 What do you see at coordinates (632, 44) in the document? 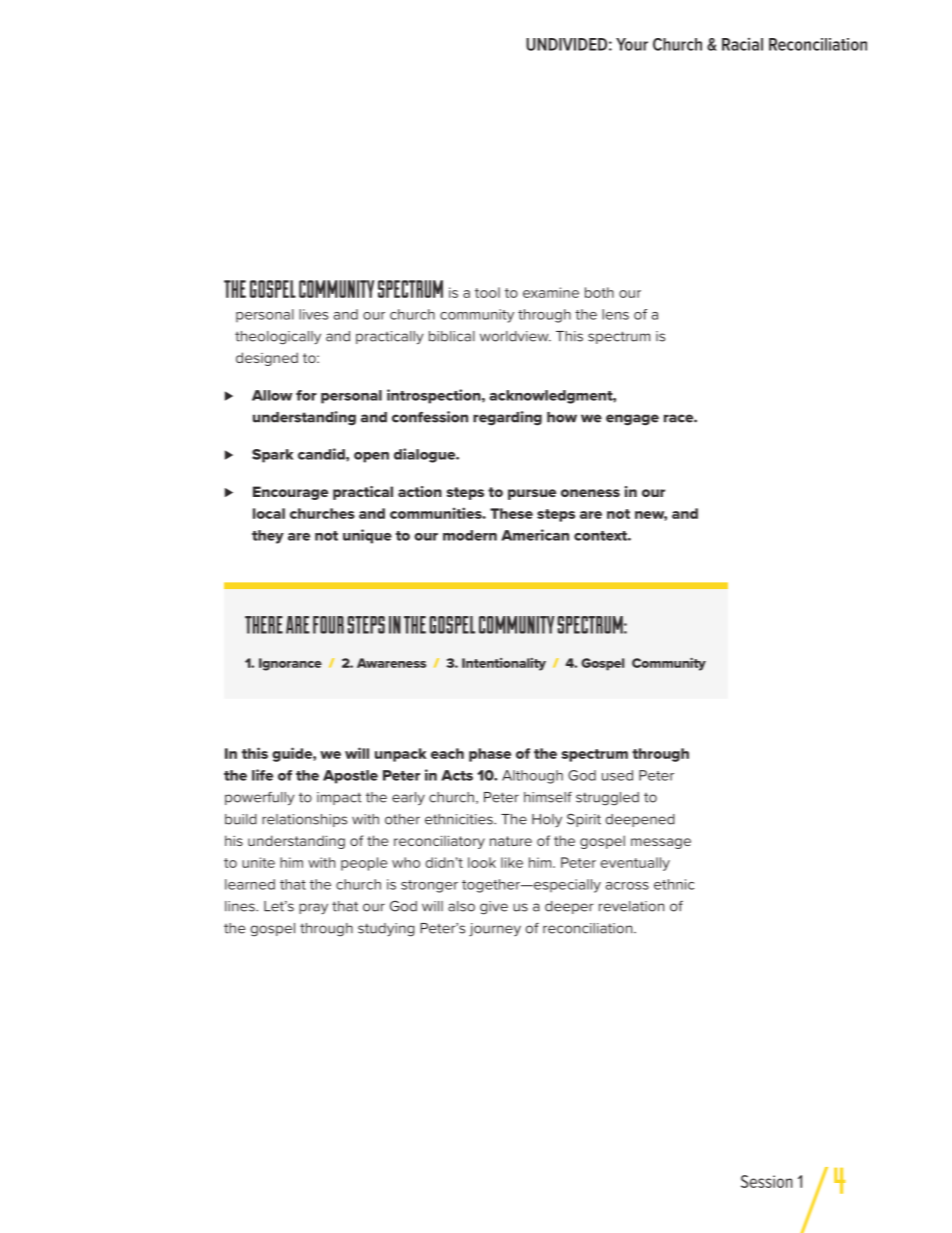
I see `Your` at bounding box center [632, 44].
